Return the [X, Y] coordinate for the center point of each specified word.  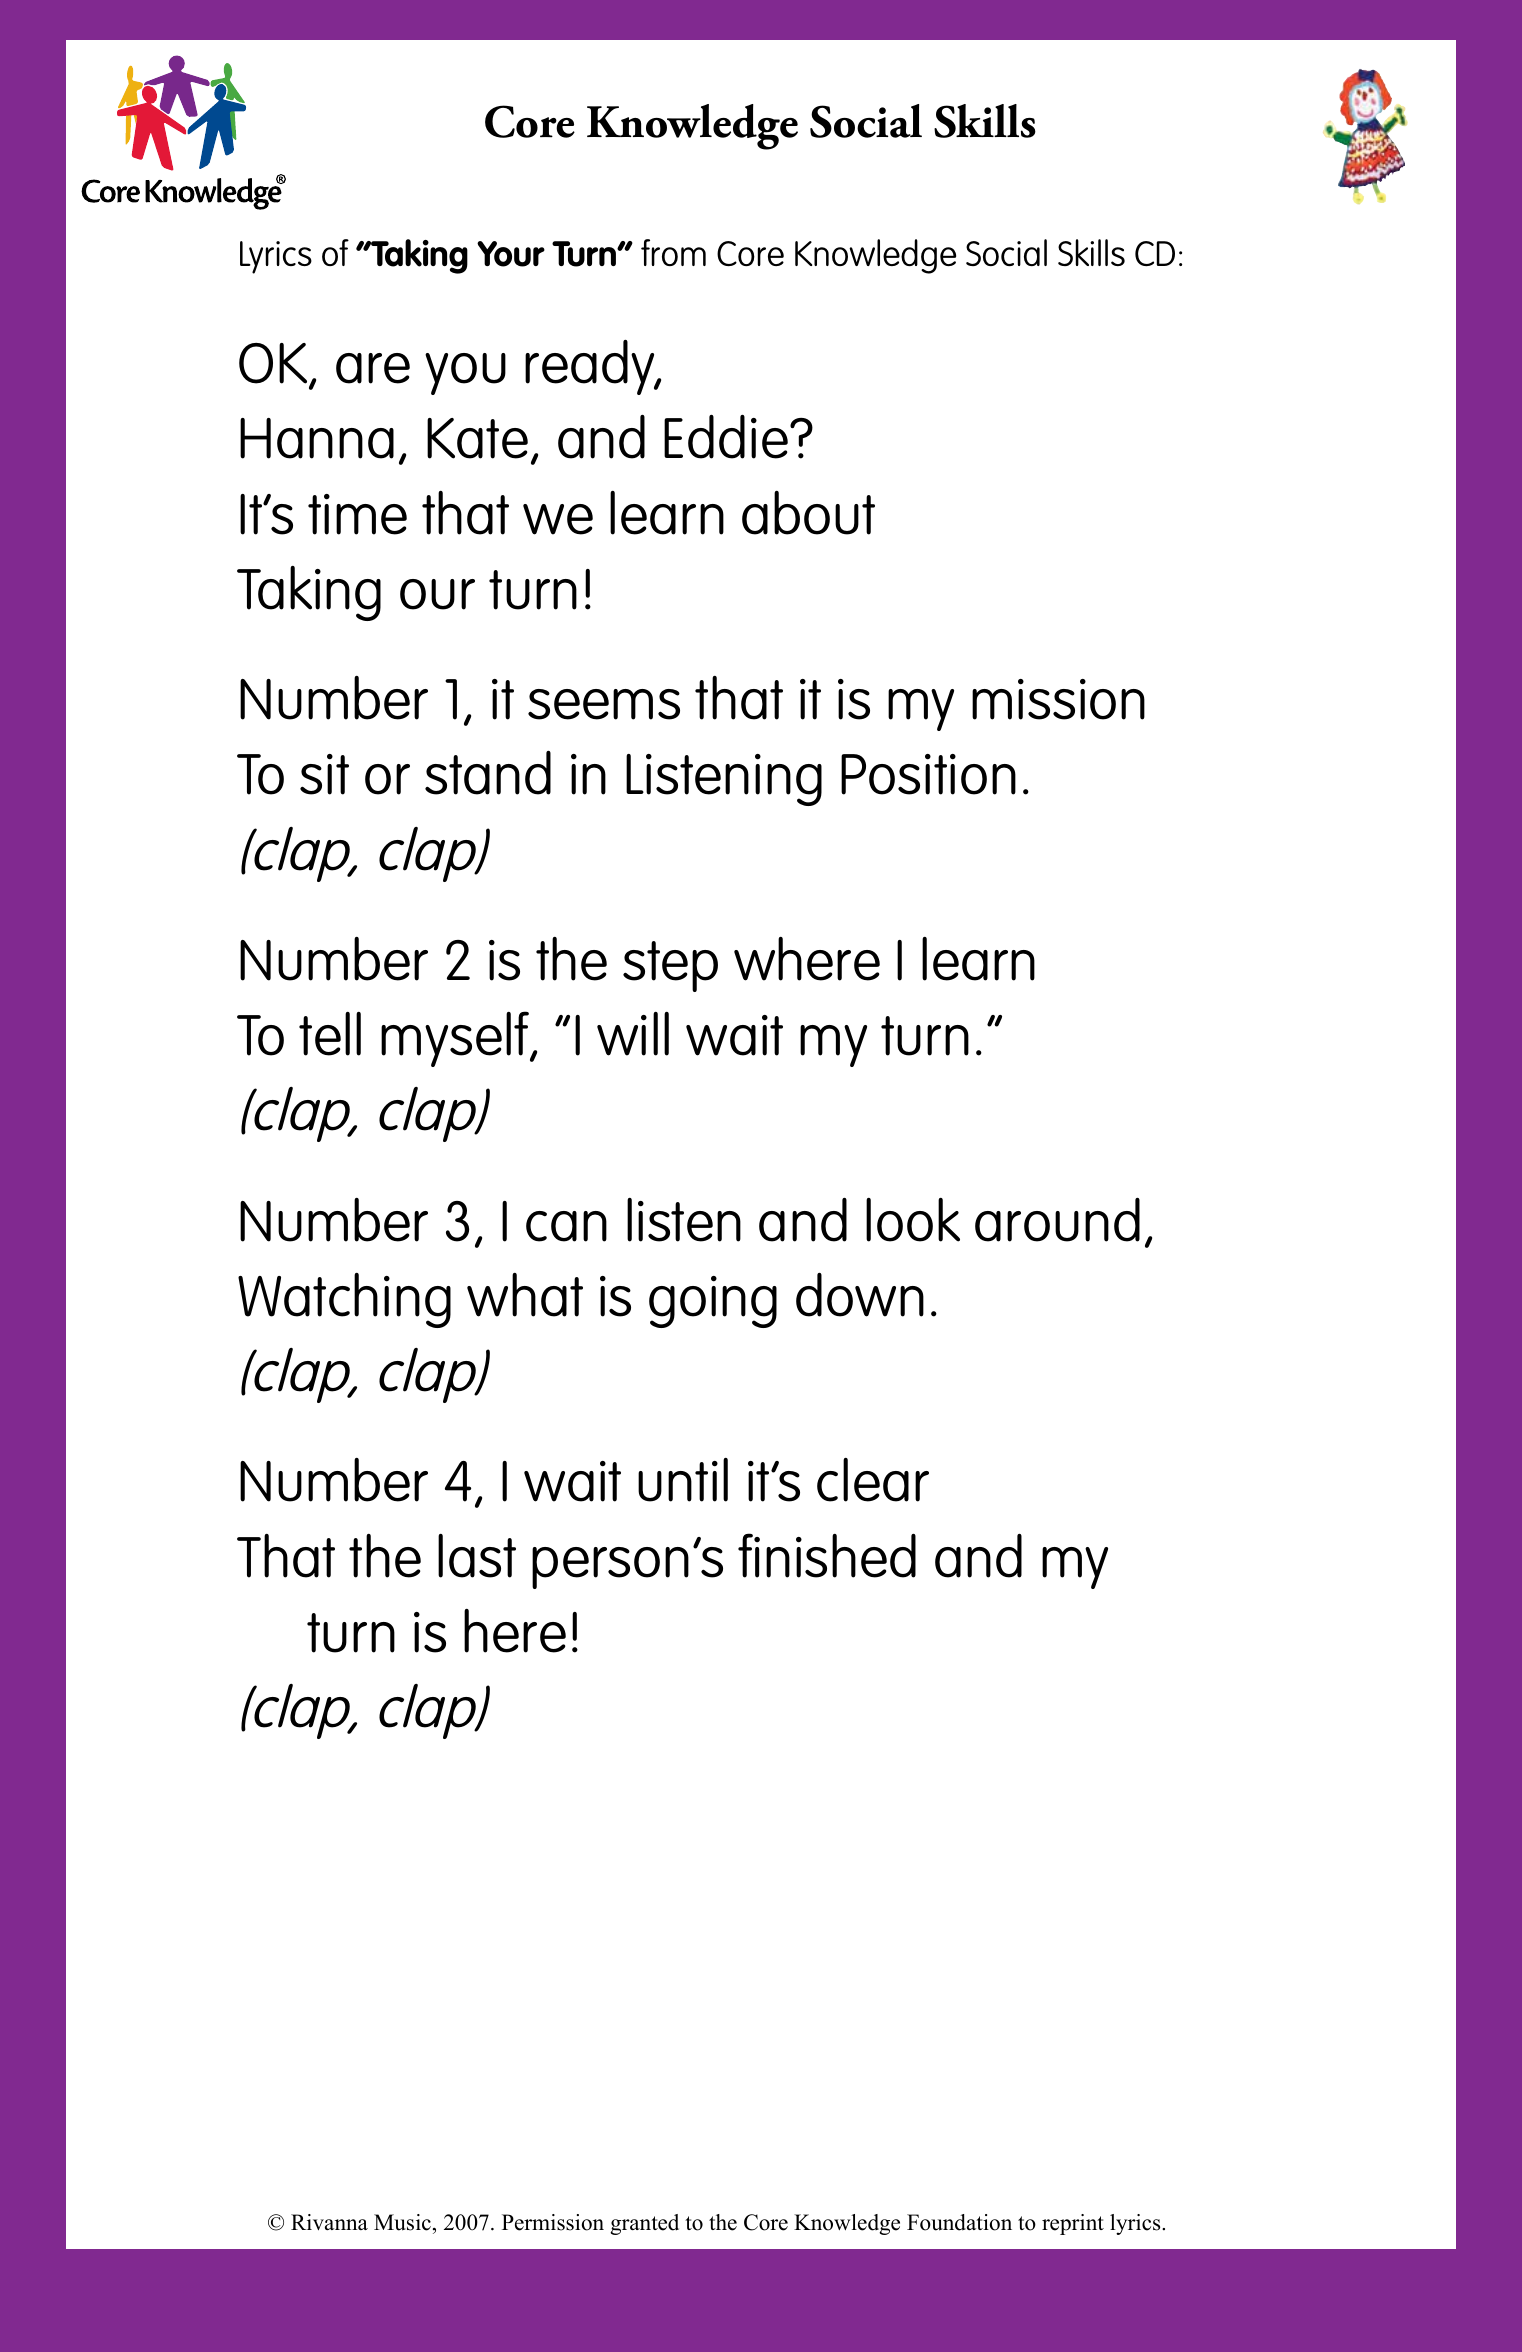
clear [873, 1480]
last [477, 1556]
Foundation [959, 2222]
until [683, 1480]
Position [928, 774]
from [673, 252]
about [808, 513]
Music [402, 2222]
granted [644, 2224]
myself [456, 1039]
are [373, 368]
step [670, 966]
